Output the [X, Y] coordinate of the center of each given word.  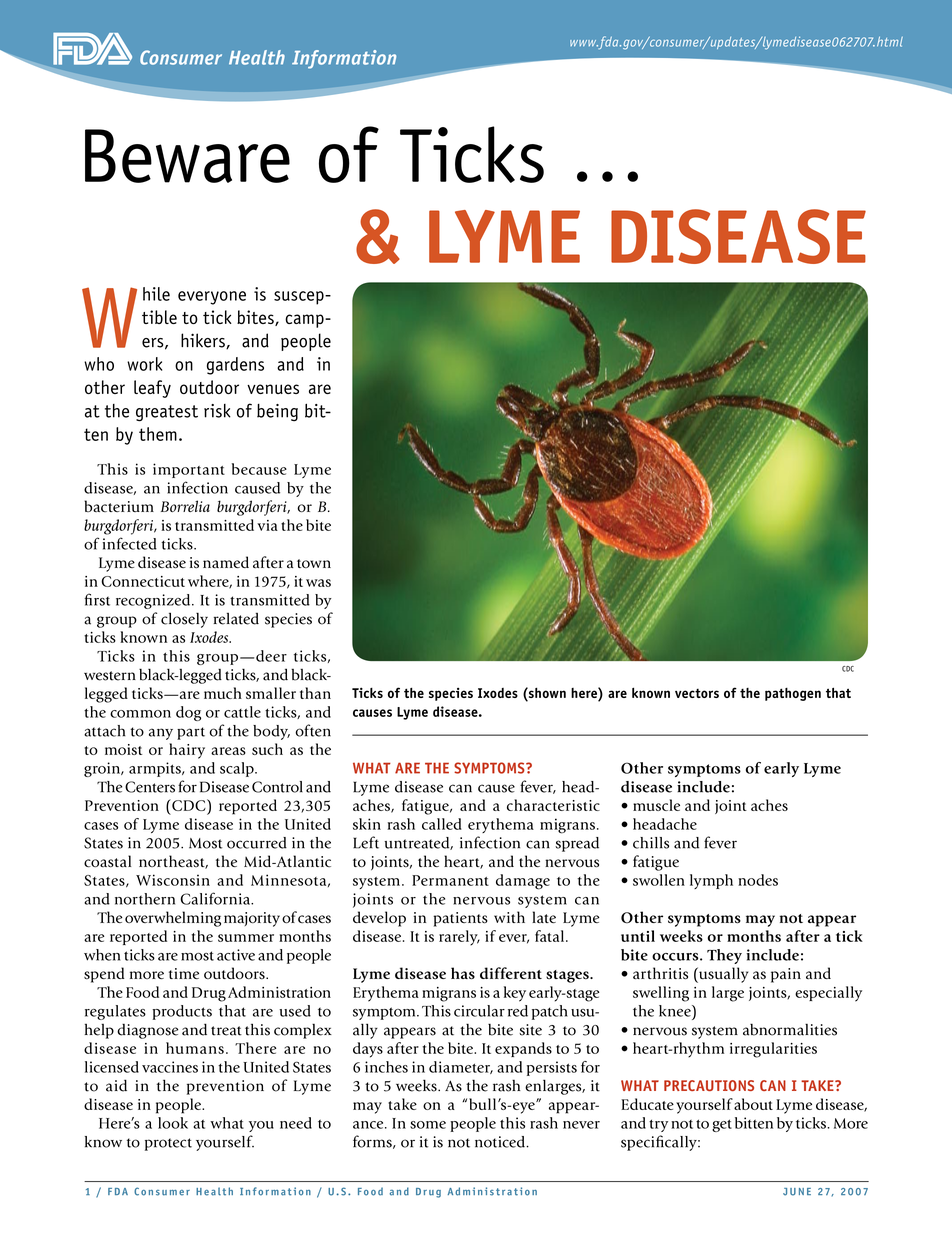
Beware [187, 156]
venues [273, 389]
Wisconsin [173, 880]
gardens [235, 366]
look [173, 1123]
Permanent [450, 880]
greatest [167, 413]
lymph [711, 881]
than [315, 693]
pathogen [793, 694]
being [277, 413]
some [428, 1125]
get [722, 1125]
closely [184, 620]
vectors [697, 693]
